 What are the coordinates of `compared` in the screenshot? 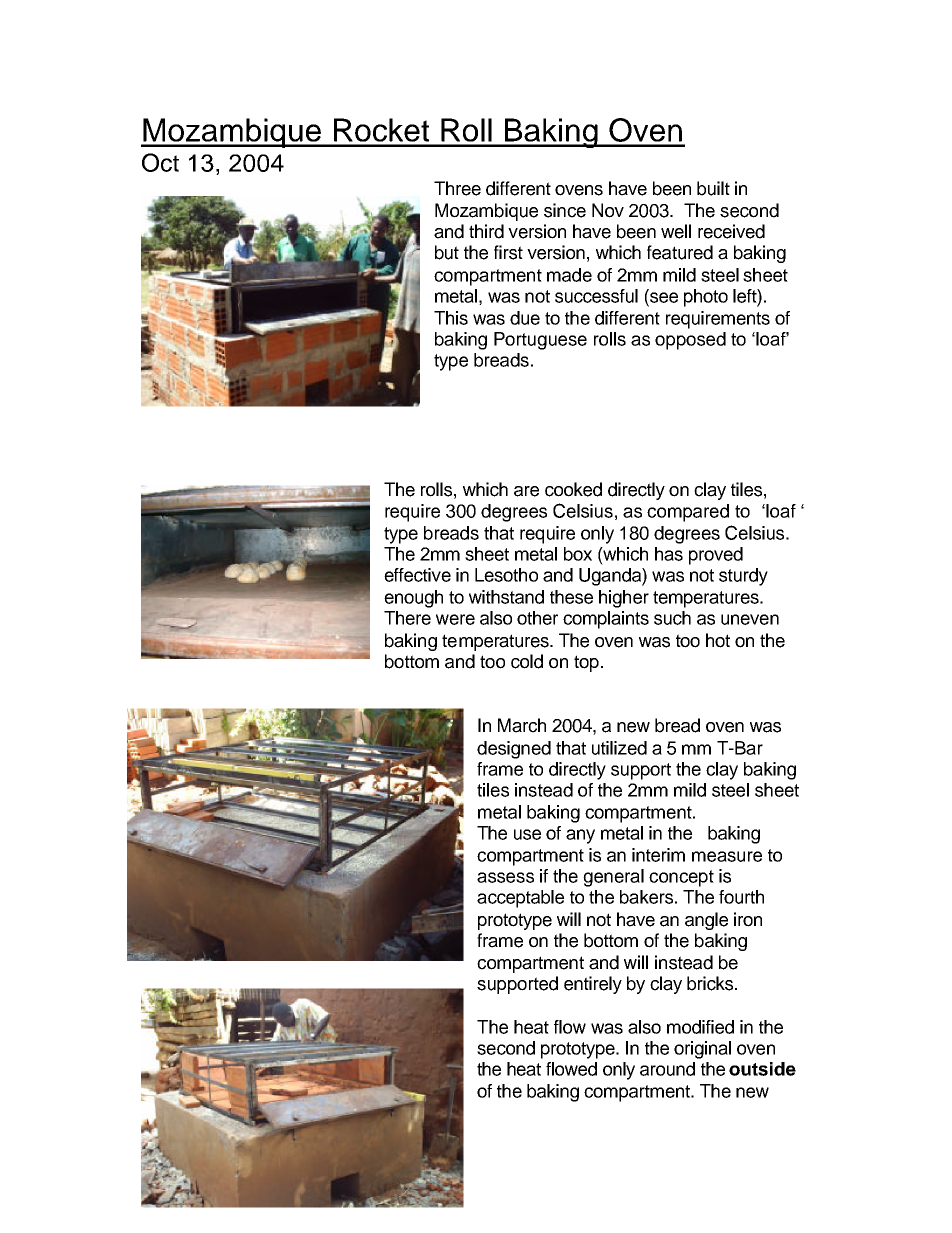 It's located at (688, 513).
